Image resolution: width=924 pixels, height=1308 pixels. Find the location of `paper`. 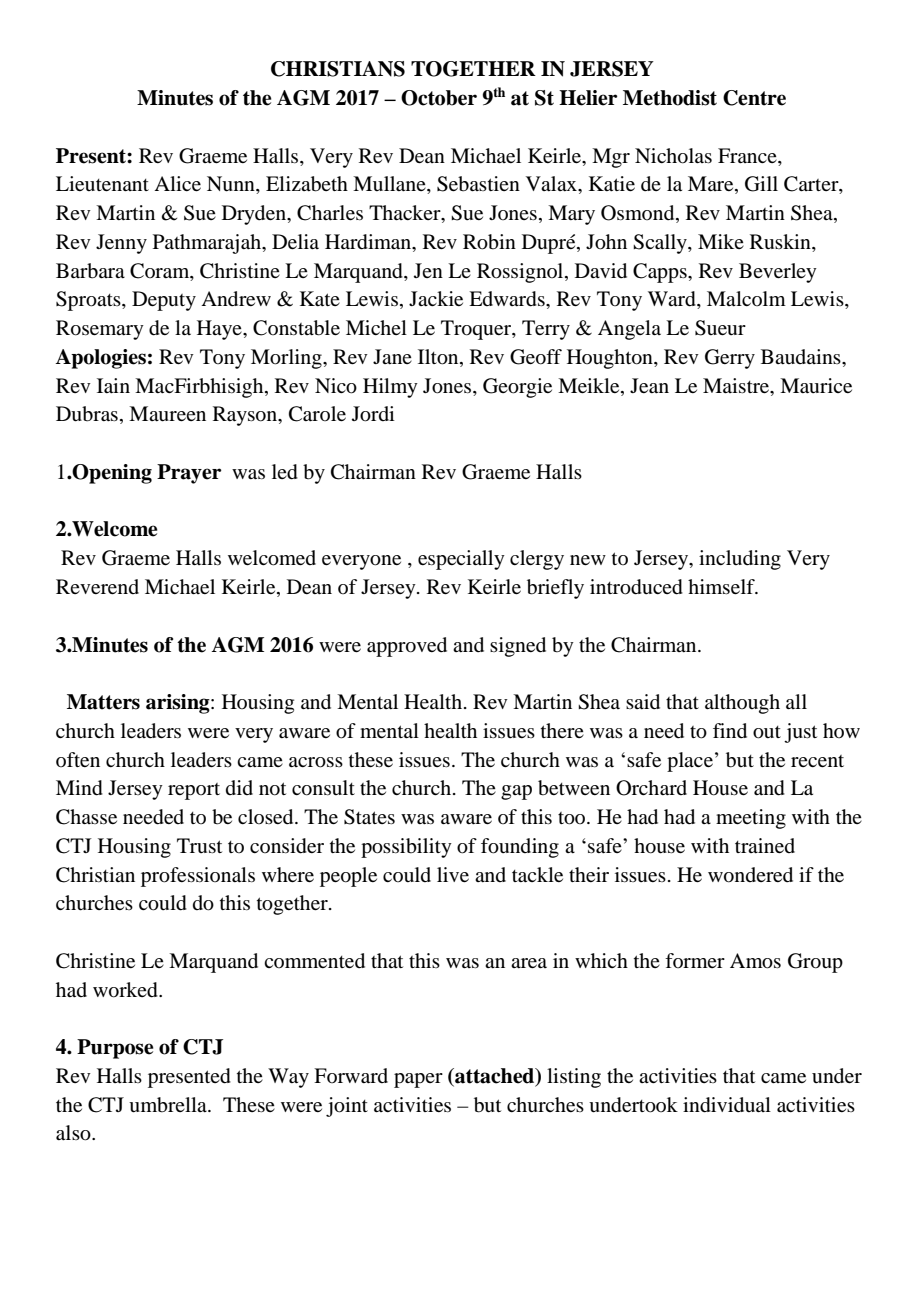

paper is located at coordinates (418, 1080).
